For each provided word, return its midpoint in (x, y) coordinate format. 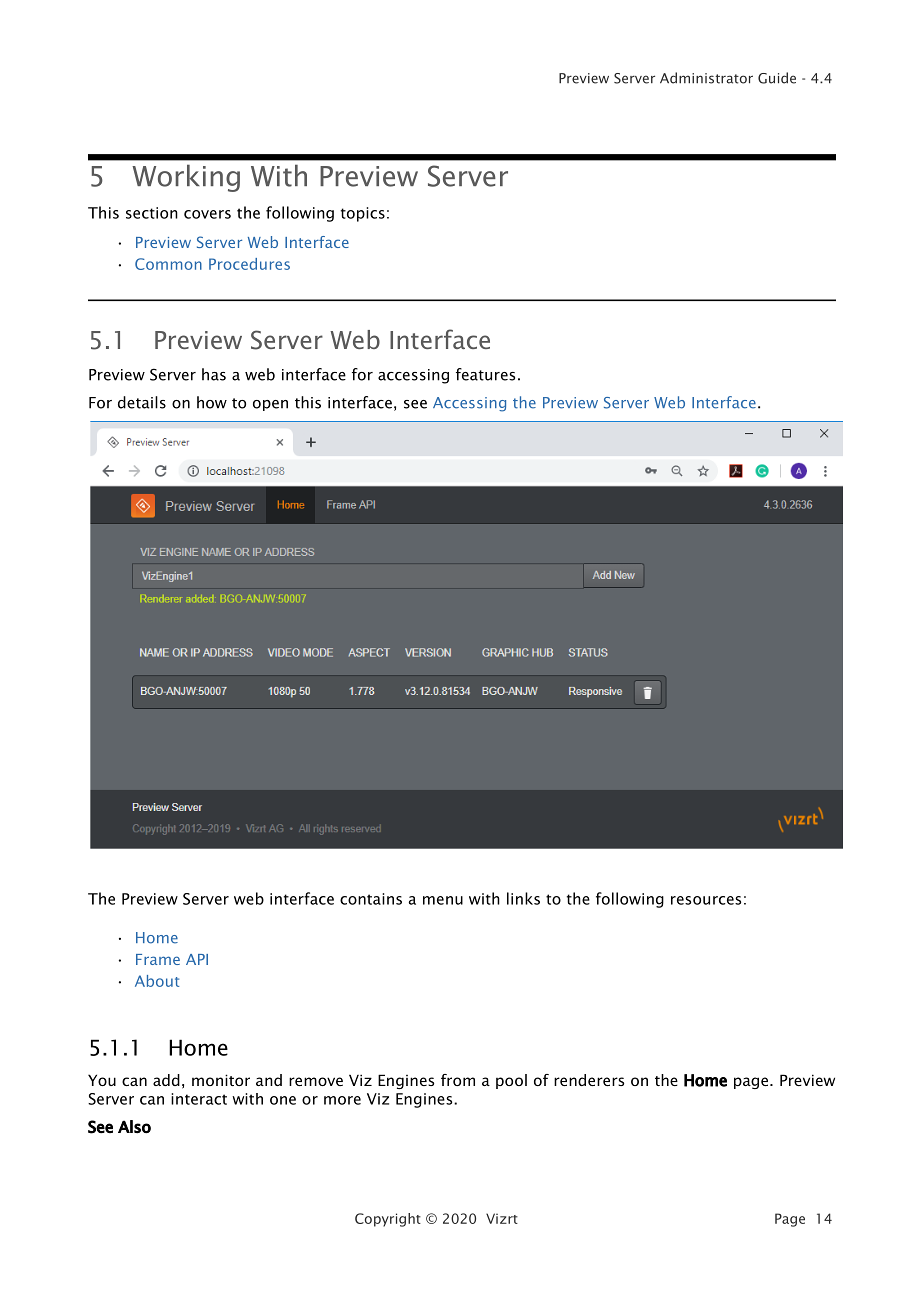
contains (371, 899)
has (214, 374)
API (197, 959)
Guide (777, 78)
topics (363, 214)
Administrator (706, 78)
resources (706, 900)
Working (186, 178)
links (523, 898)
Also (134, 1127)
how (212, 402)
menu (443, 900)
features (485, 374)
